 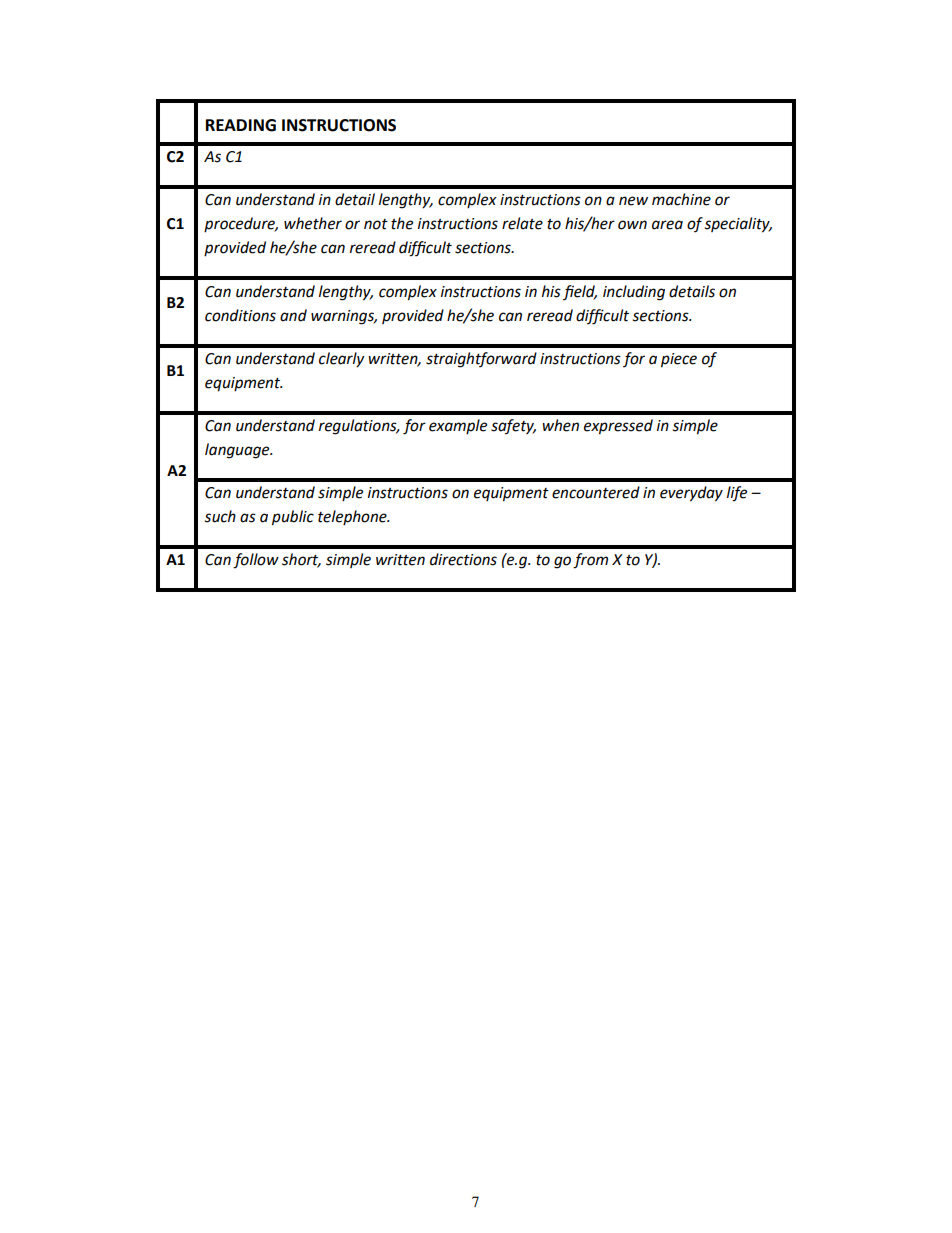 I want to click on machine, so click(x=681, y=199).
